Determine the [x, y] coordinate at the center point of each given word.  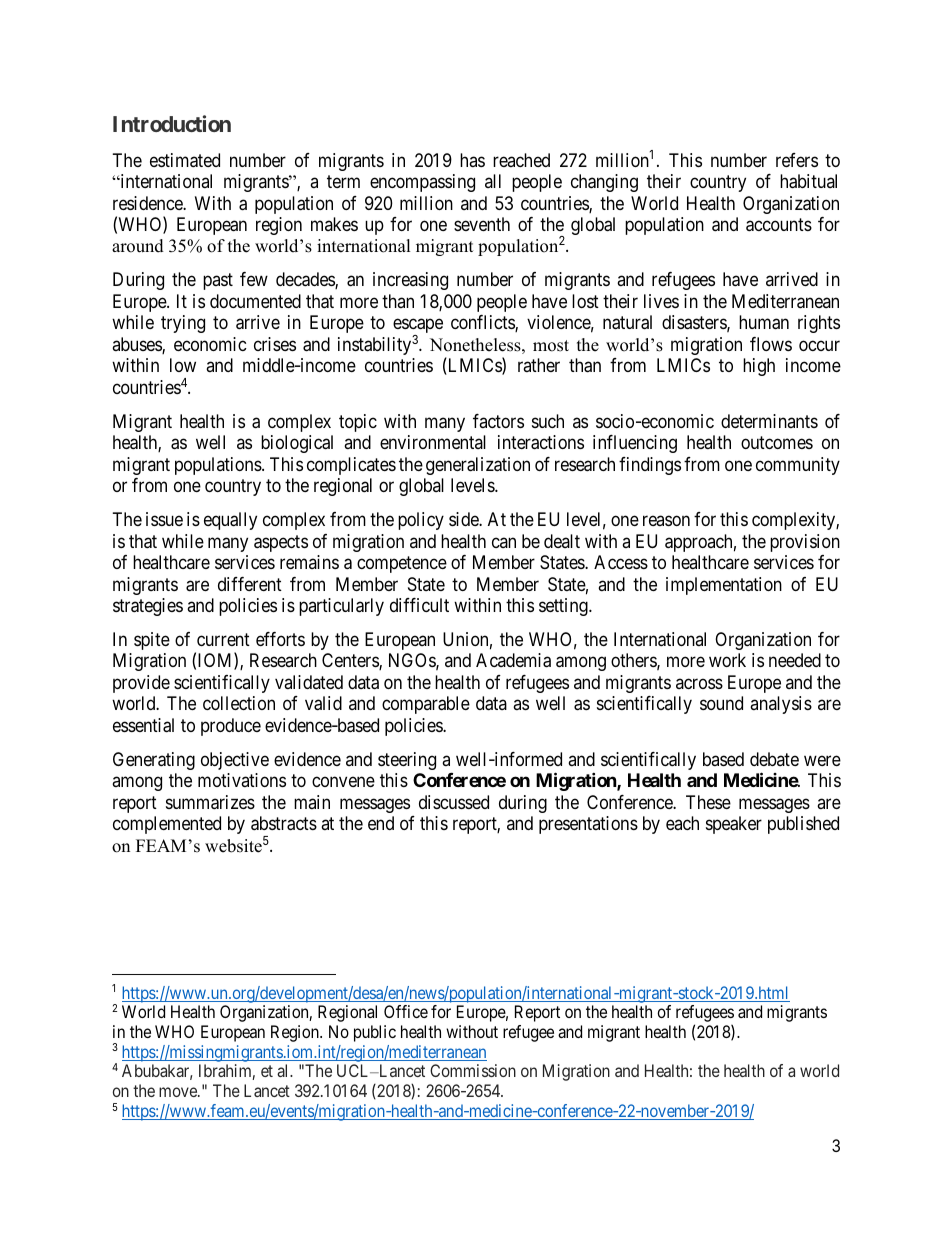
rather [539, 365]
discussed [454, 802]
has [472, 160]
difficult [419, 605]
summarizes [210, 802]
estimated [185, 160]
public [375, 1033]
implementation [724, 586]
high [759, 367]
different [250, 584]
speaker [734, 825]
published [803, 825]
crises [275, 344]
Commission [473, 1070]
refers [797, 160]
